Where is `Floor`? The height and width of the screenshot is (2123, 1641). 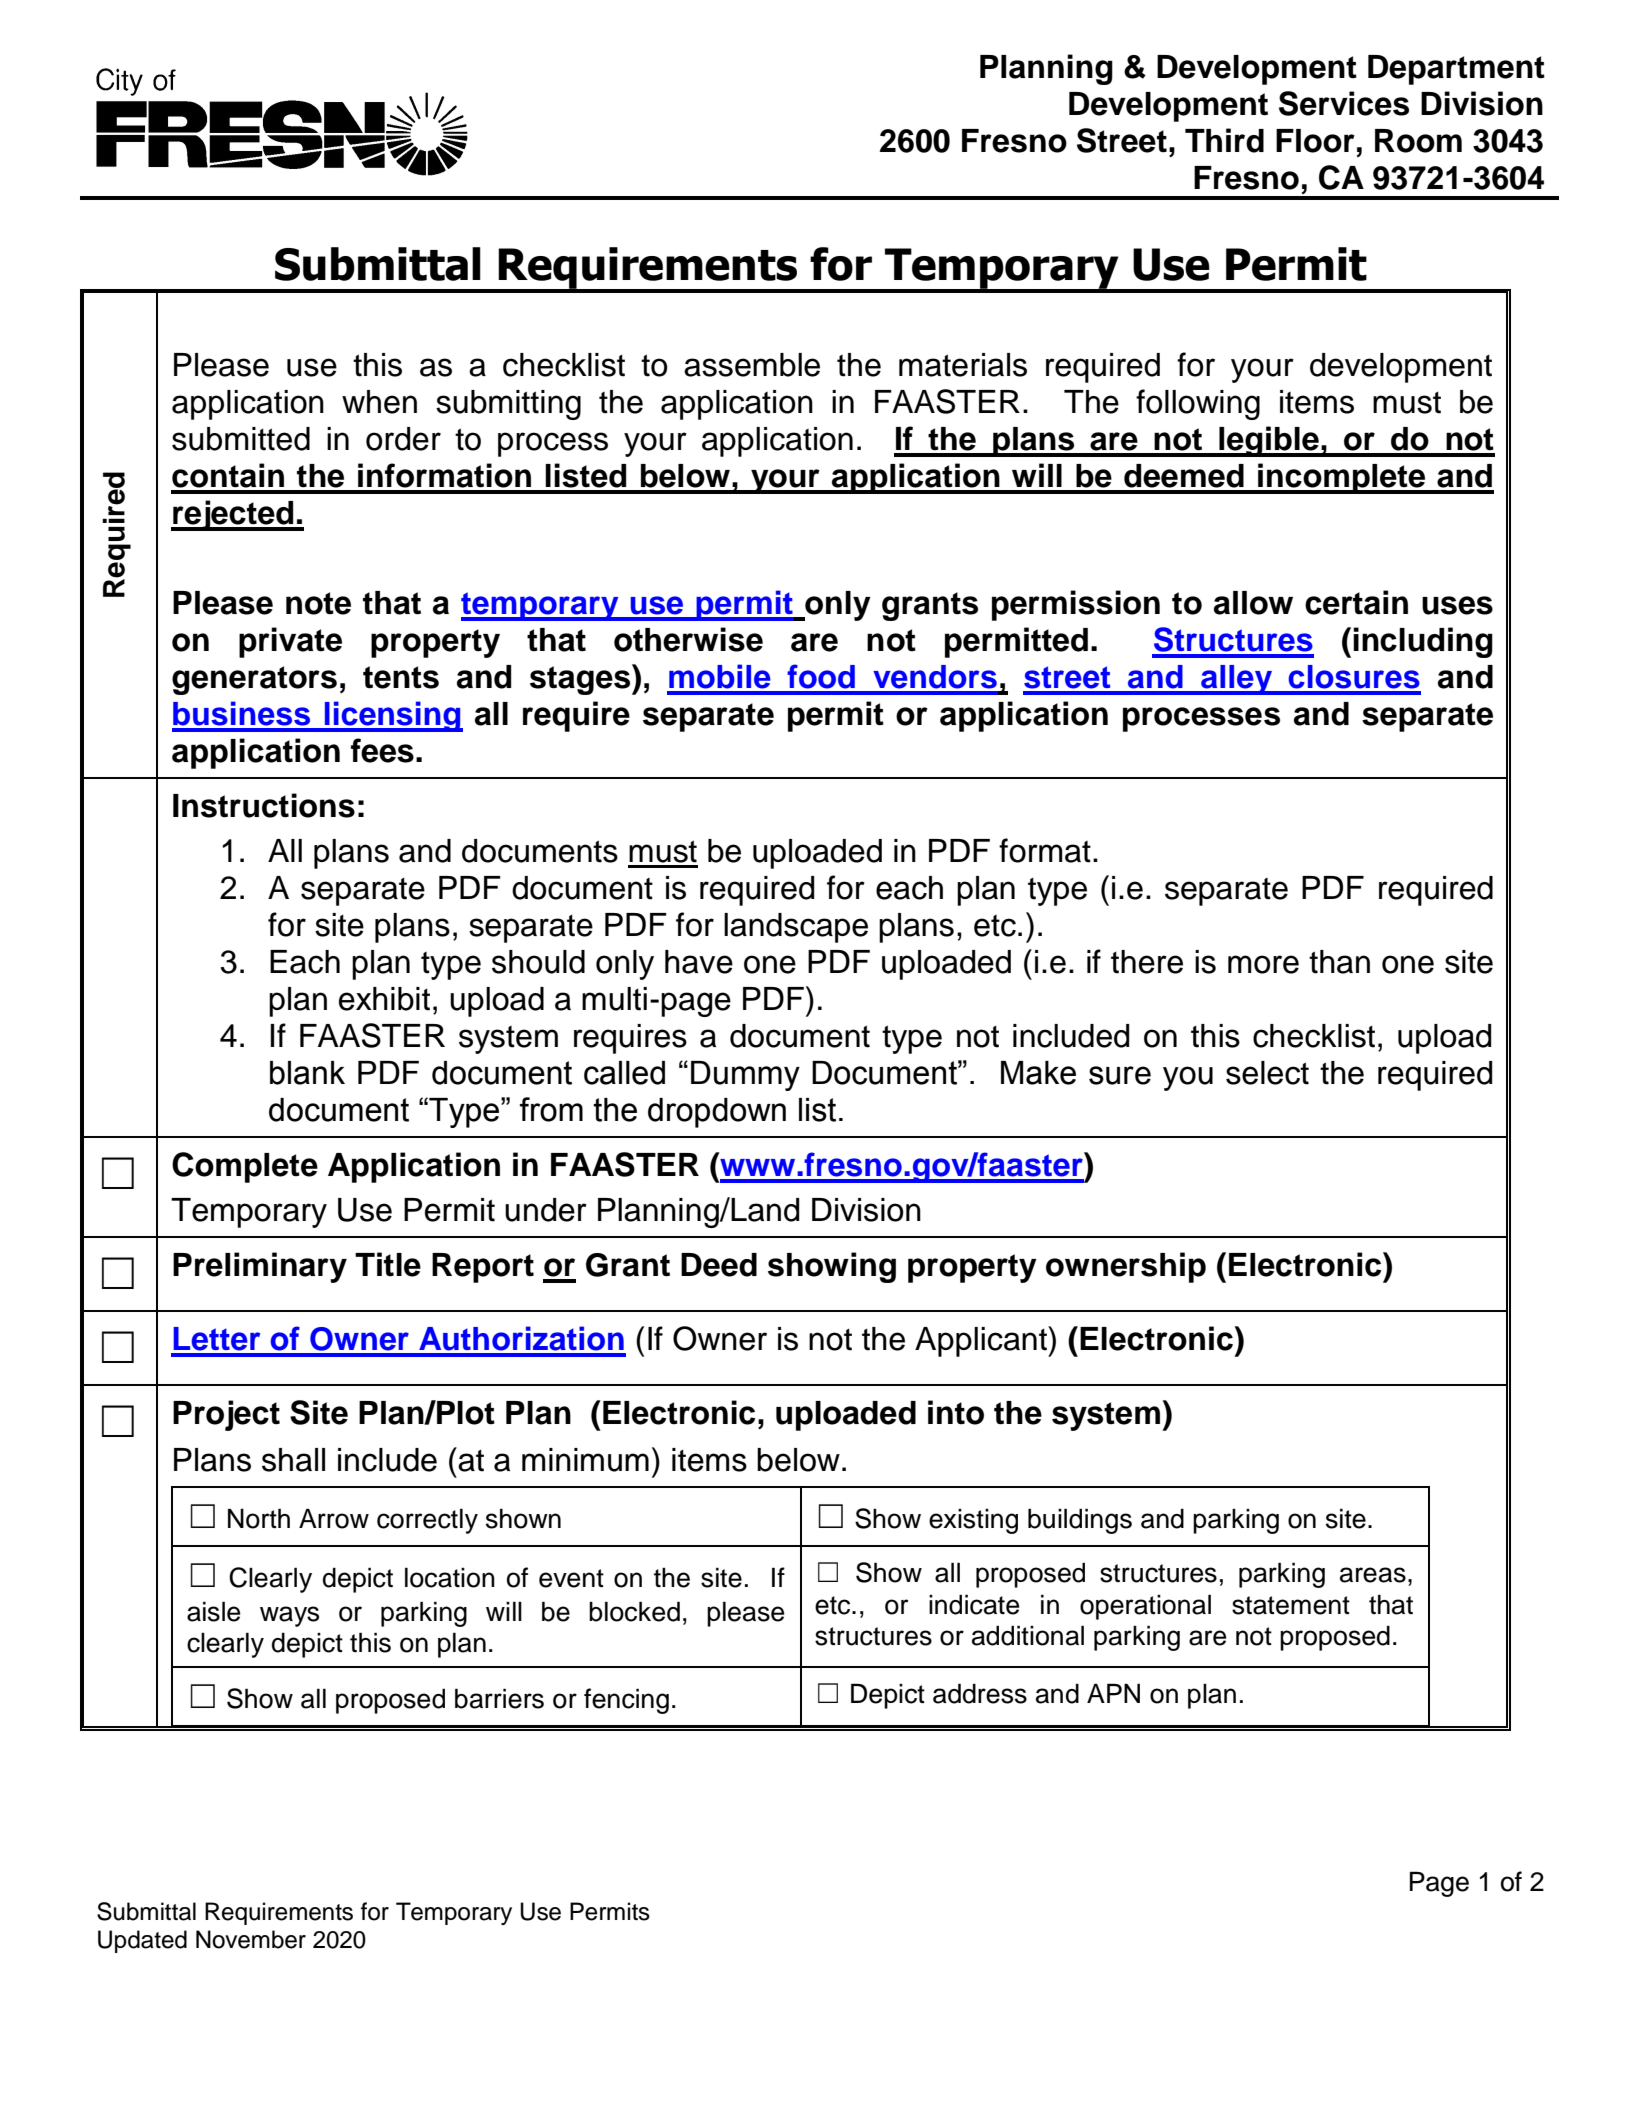
Floor is located at coordinates (1315, 141).
